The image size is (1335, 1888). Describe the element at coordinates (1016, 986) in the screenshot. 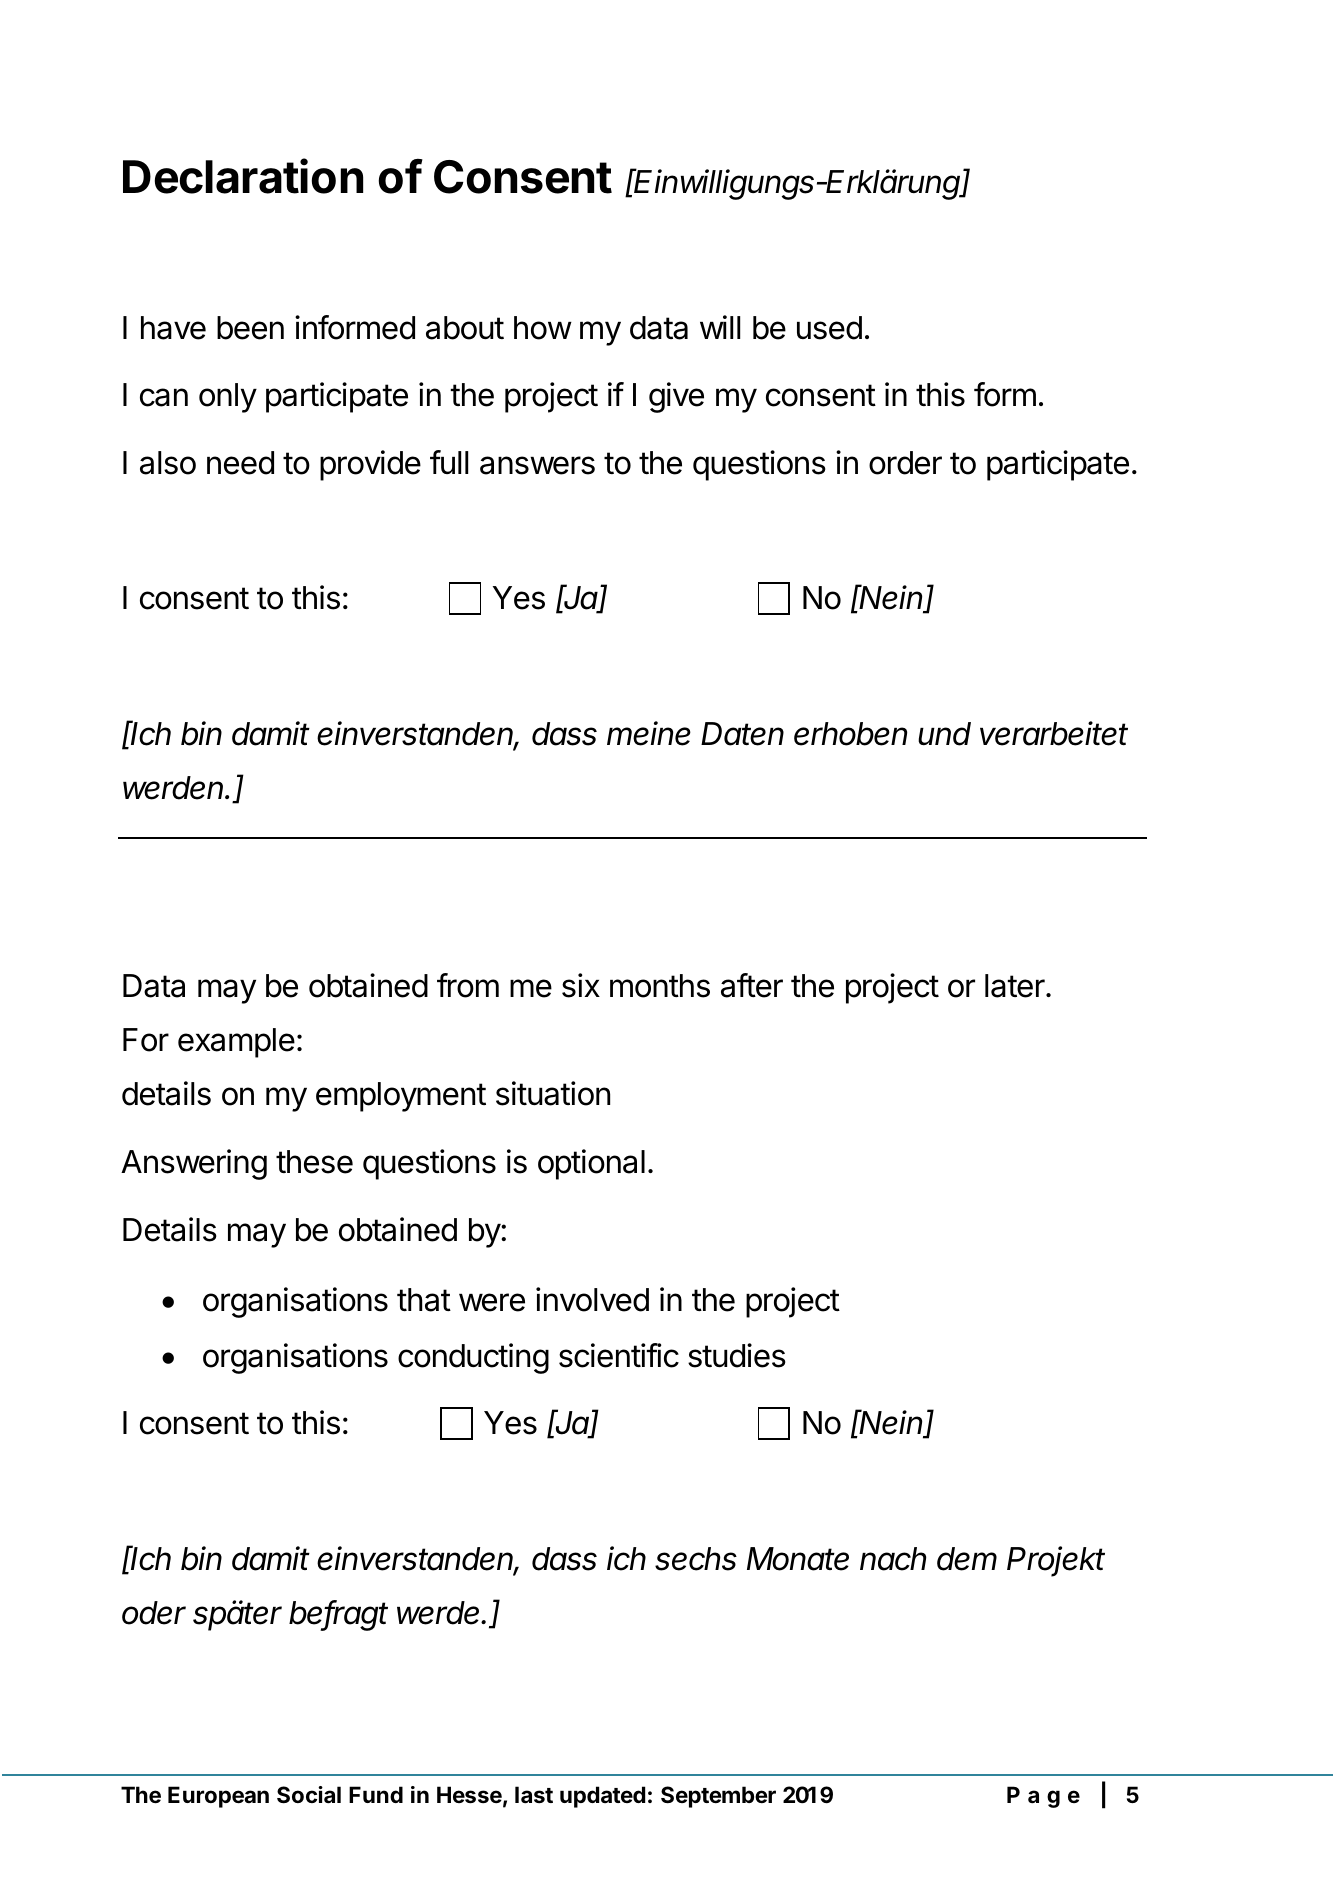

I see `later` at that location.
